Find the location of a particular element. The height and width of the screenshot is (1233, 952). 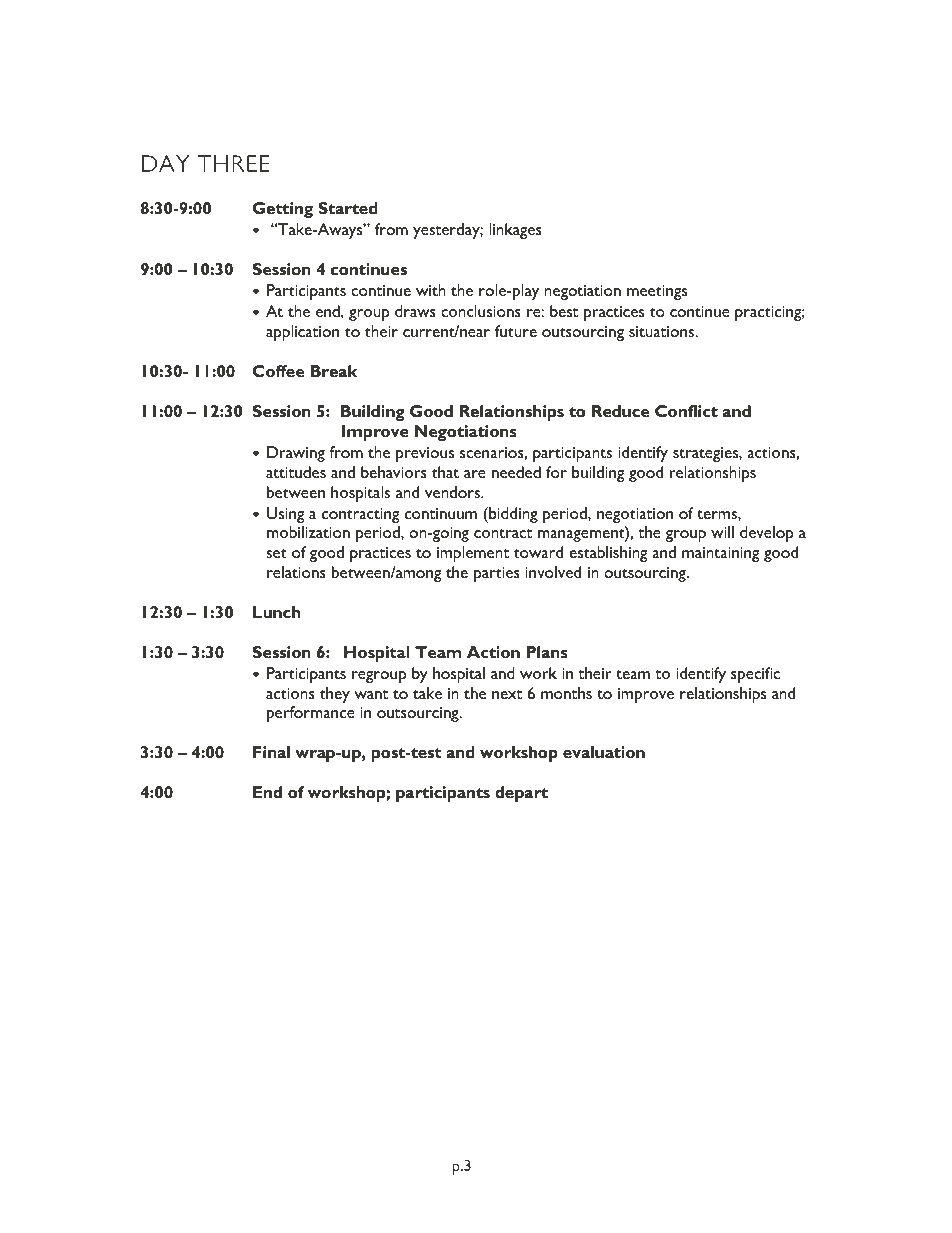

Final is located at coordinates (271, 752).
